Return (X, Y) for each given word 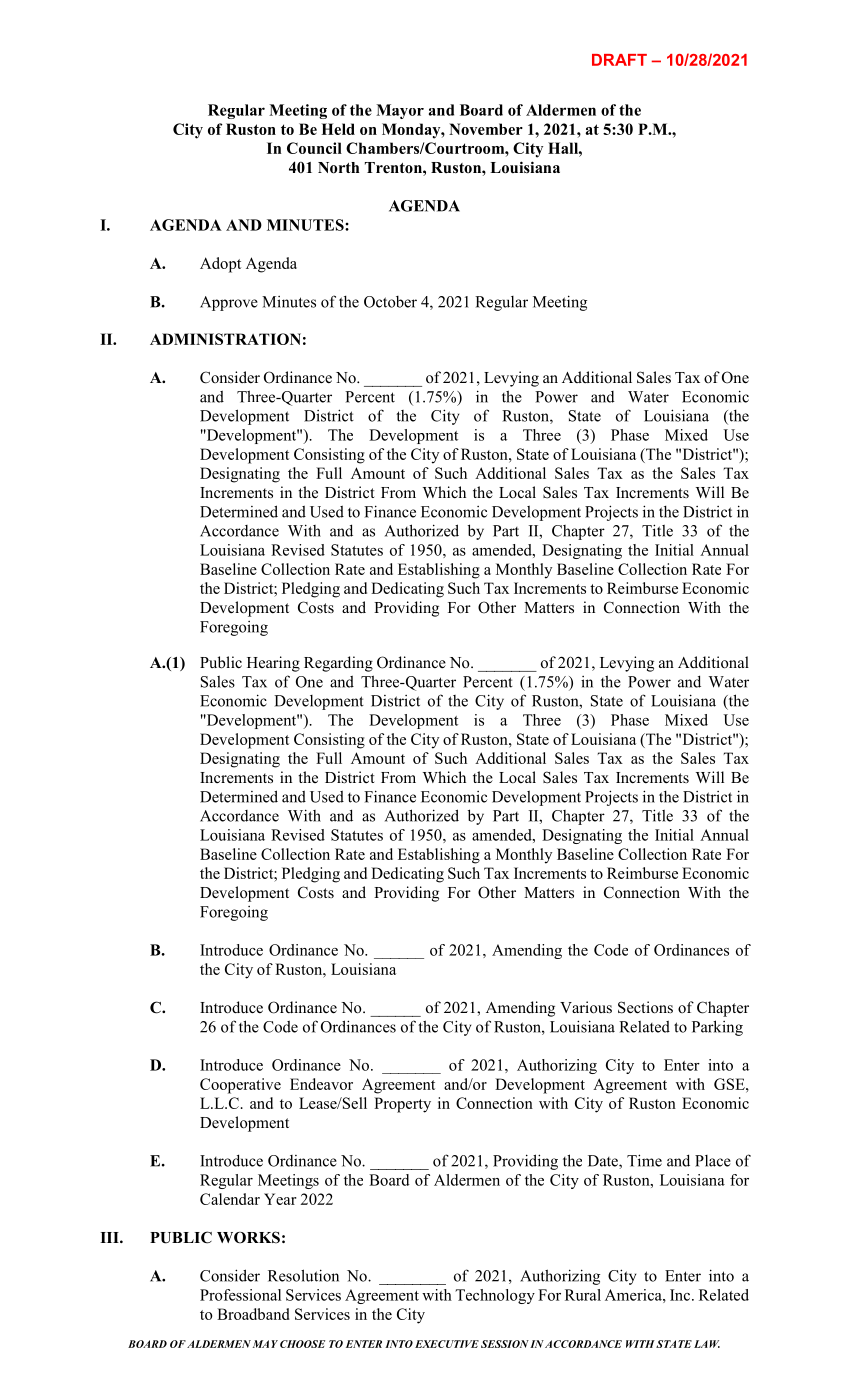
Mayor (400, 111)
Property (402, 1105)
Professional (240, 1295)
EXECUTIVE (447, 1344)
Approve (229, 303)
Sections (645, 1007)
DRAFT (619, 60)
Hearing (273, 664)
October (390, 302)
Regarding (338, 664)
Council (314, 148)
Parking (717, 1028)
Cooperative (240, 1086)
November (486, 129)
